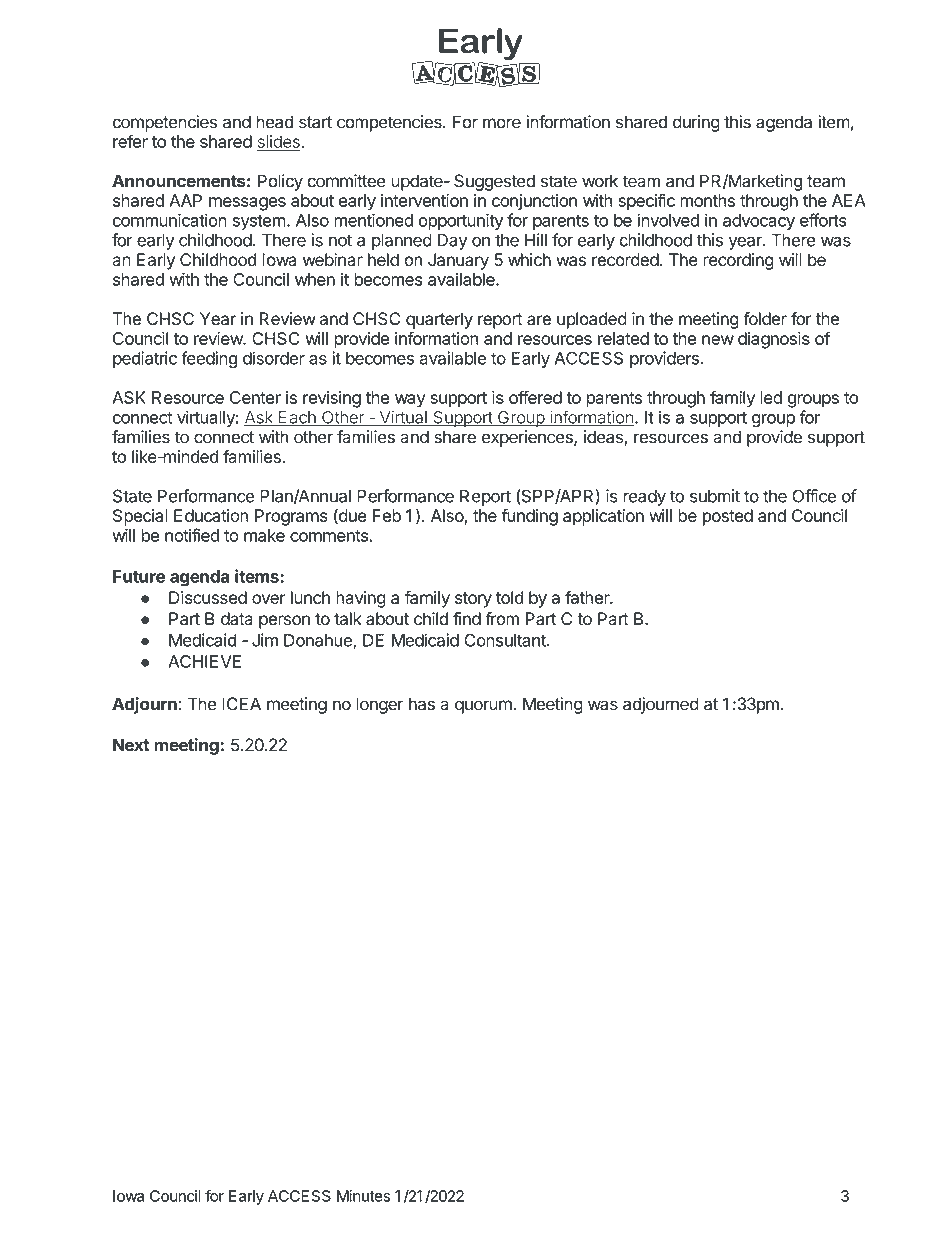  I want to click on more, so click(502, 123).
